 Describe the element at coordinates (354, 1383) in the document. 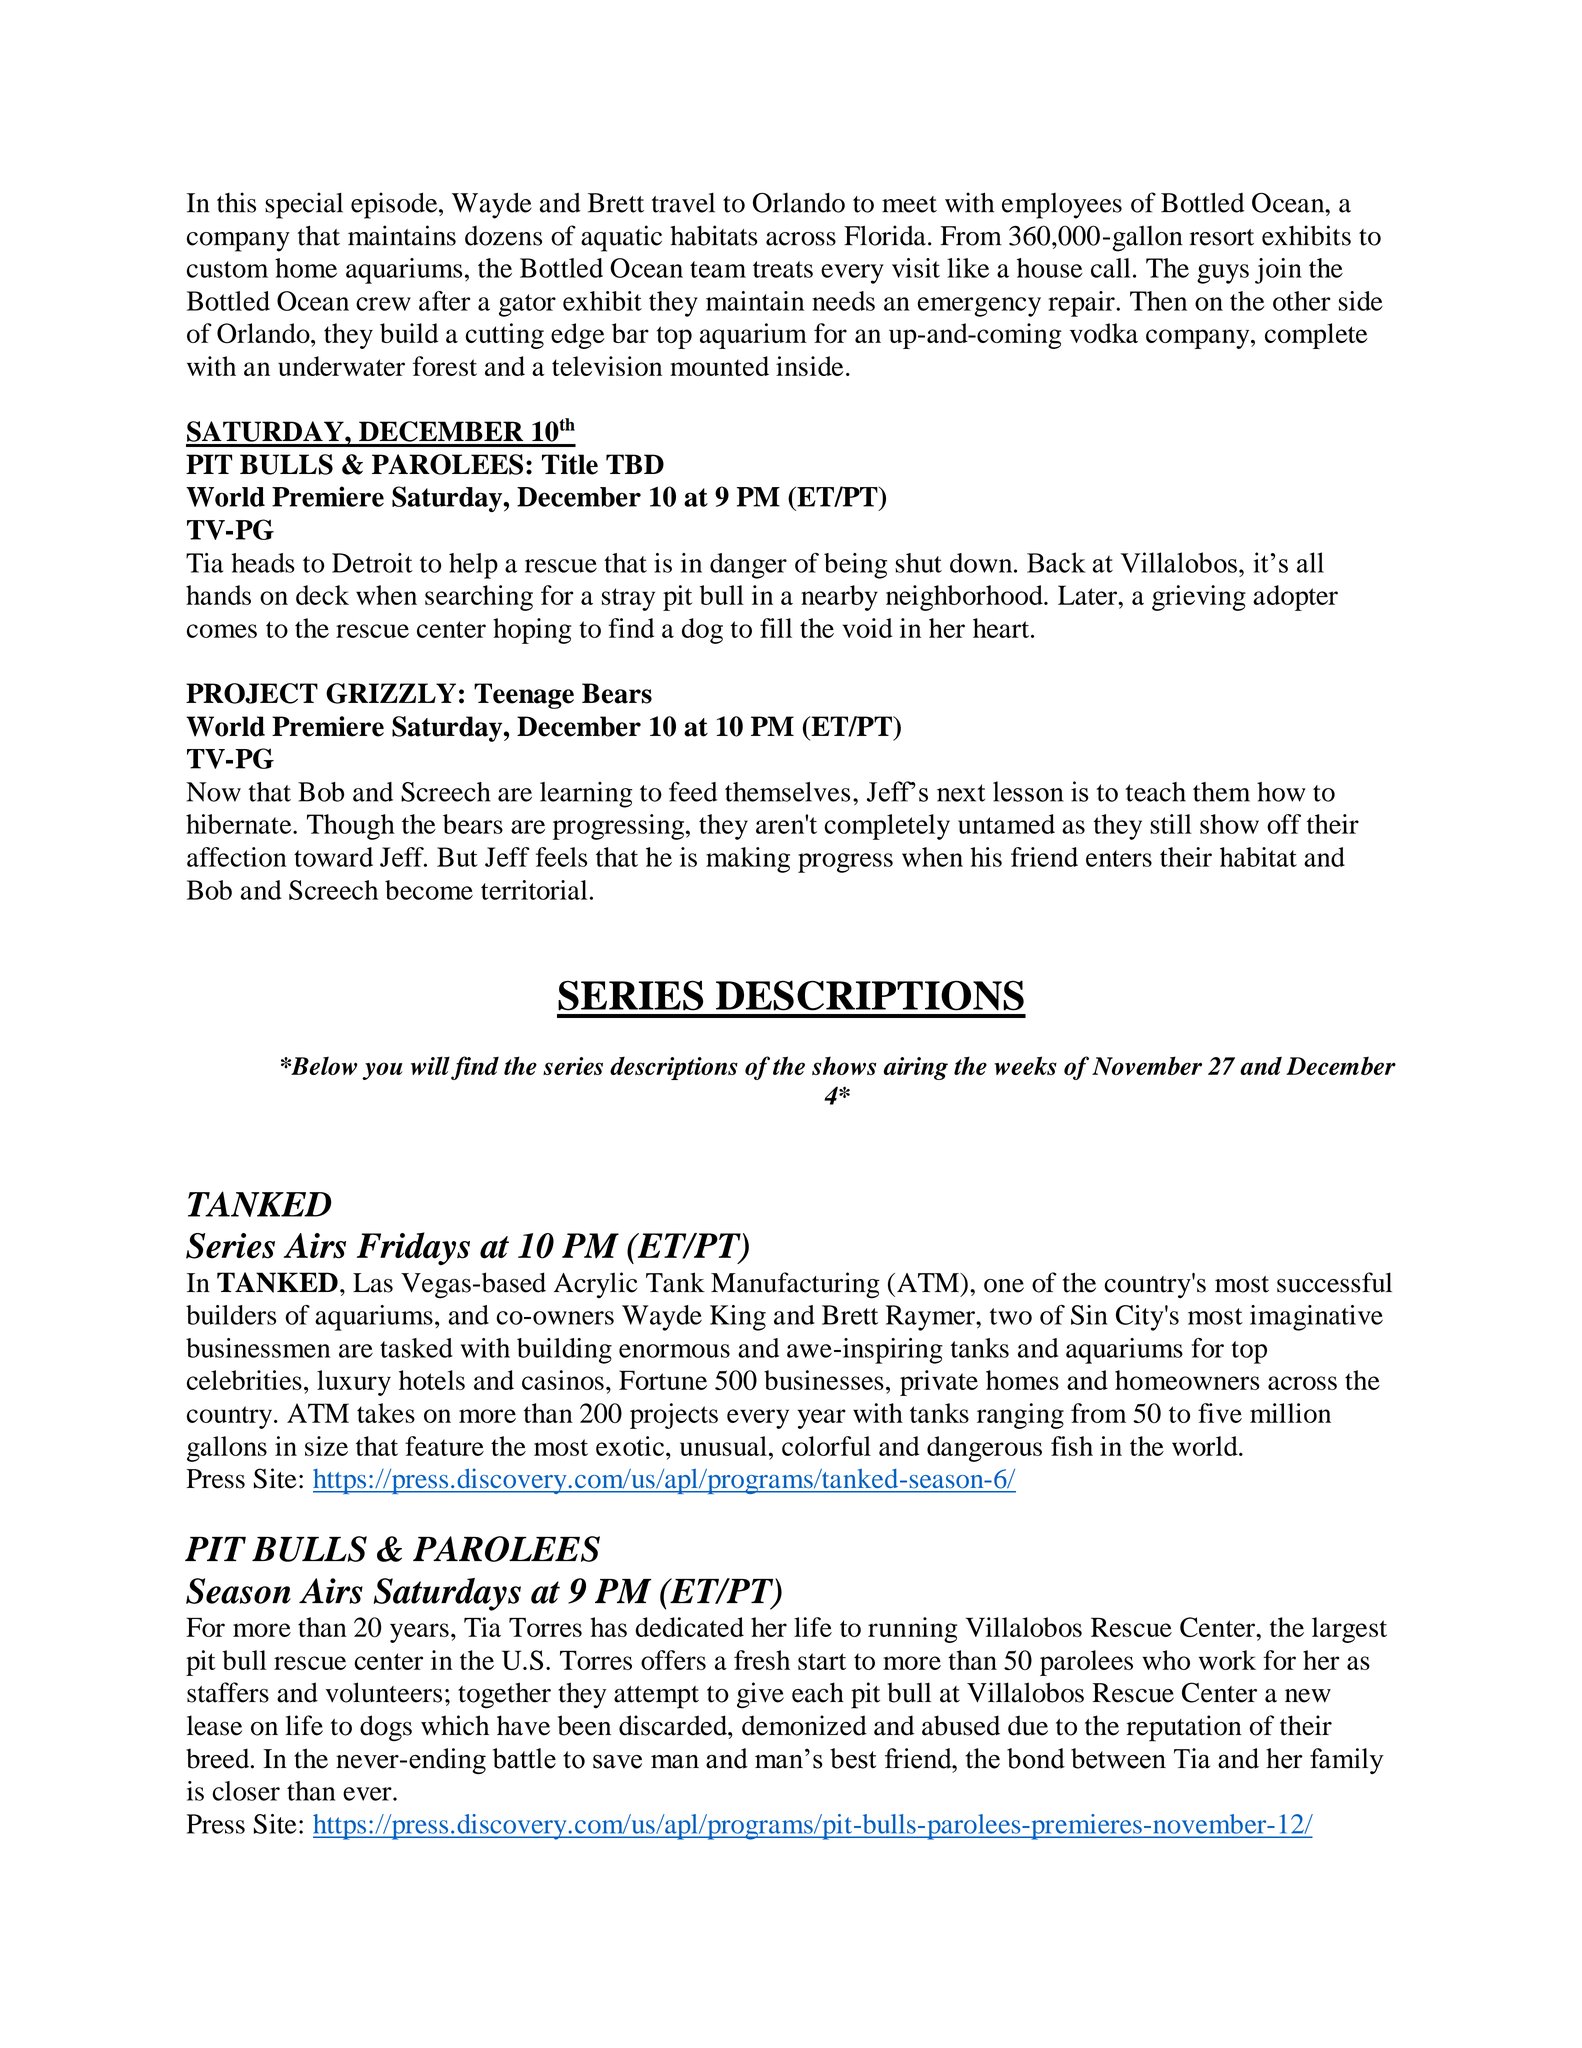

I see `luxury` at that location.
